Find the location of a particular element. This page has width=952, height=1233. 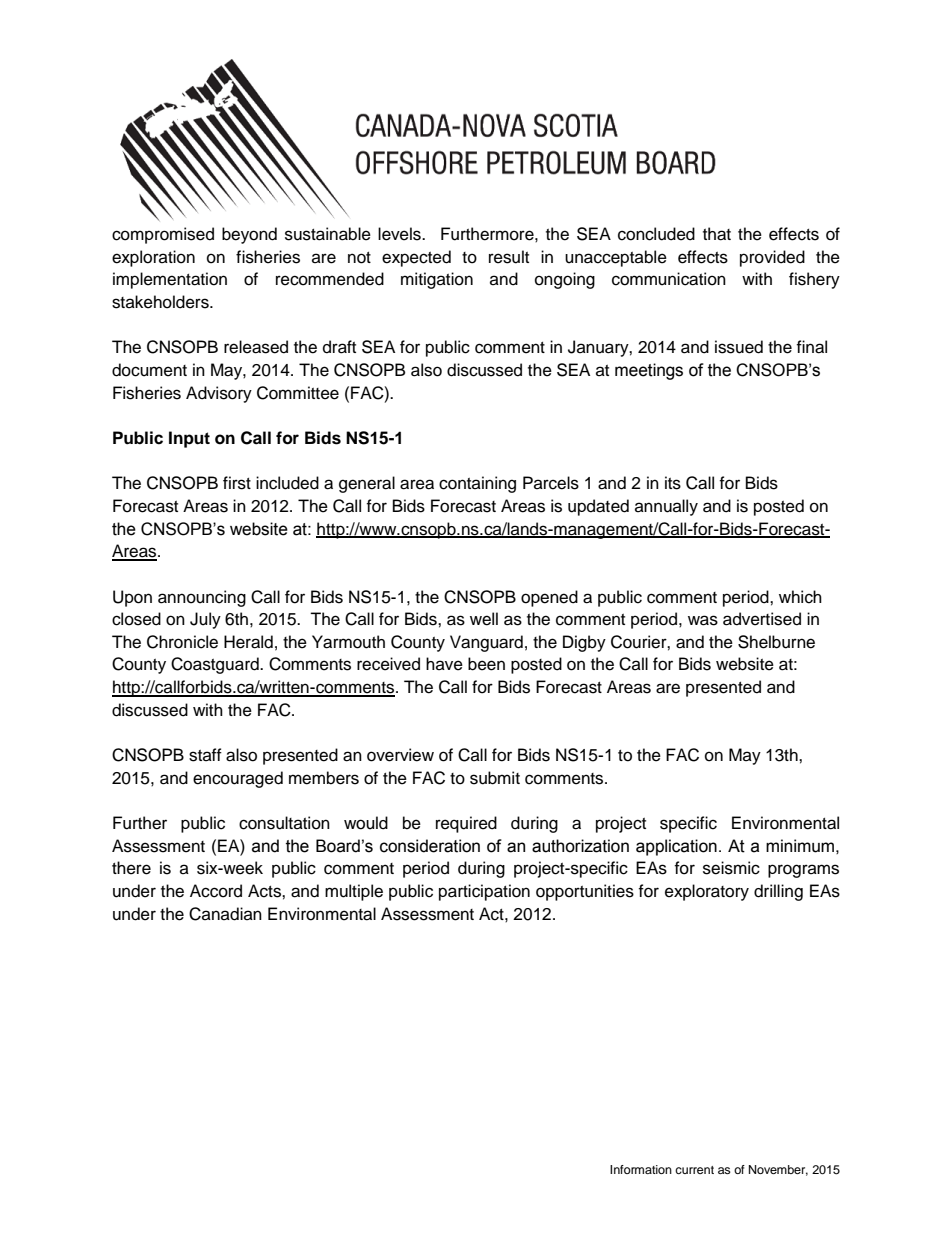

provided is located at coordinates (772, 258).
